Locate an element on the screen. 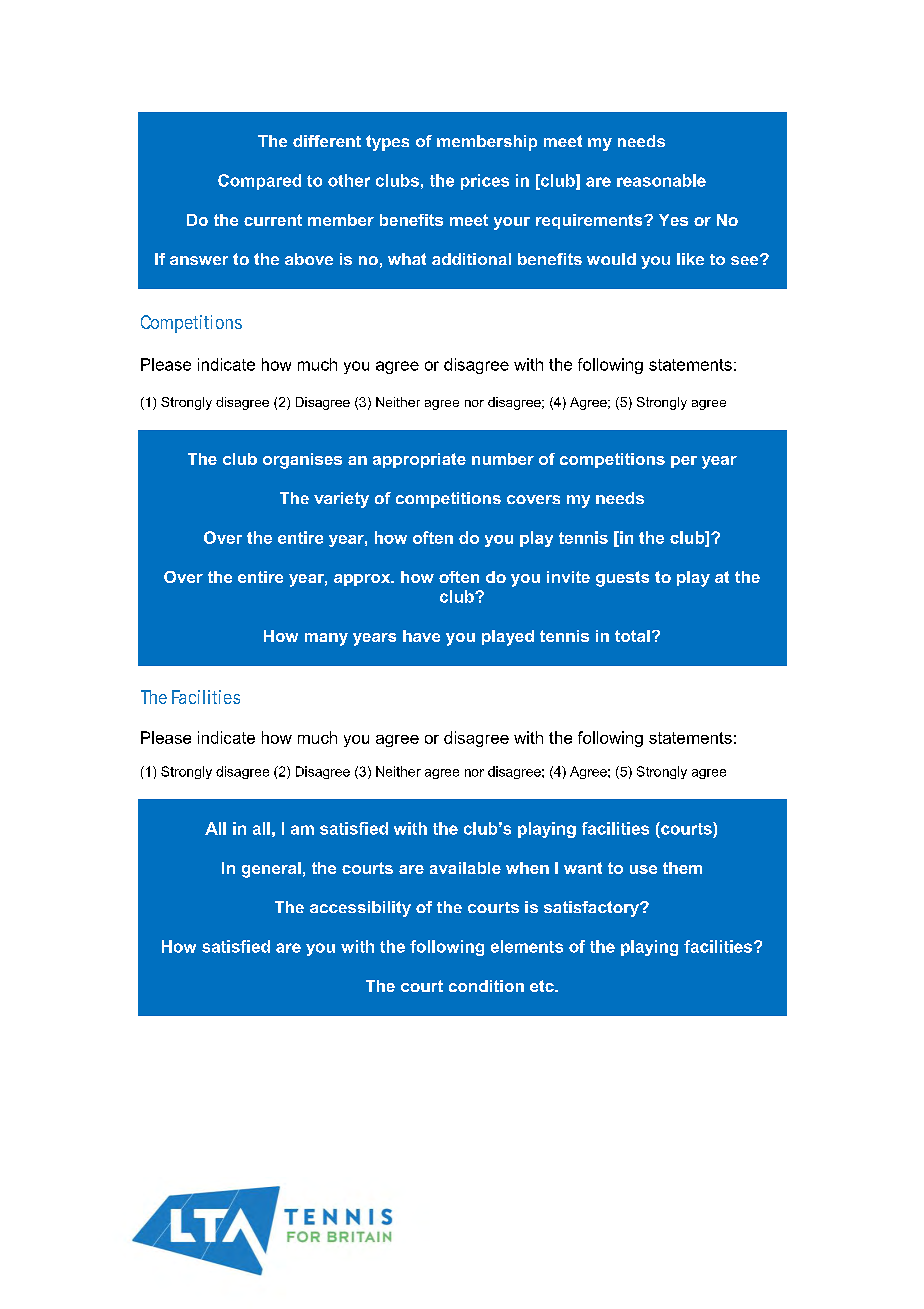 The image size is (924, 1309). approx is located at coordinates (363, 580).
